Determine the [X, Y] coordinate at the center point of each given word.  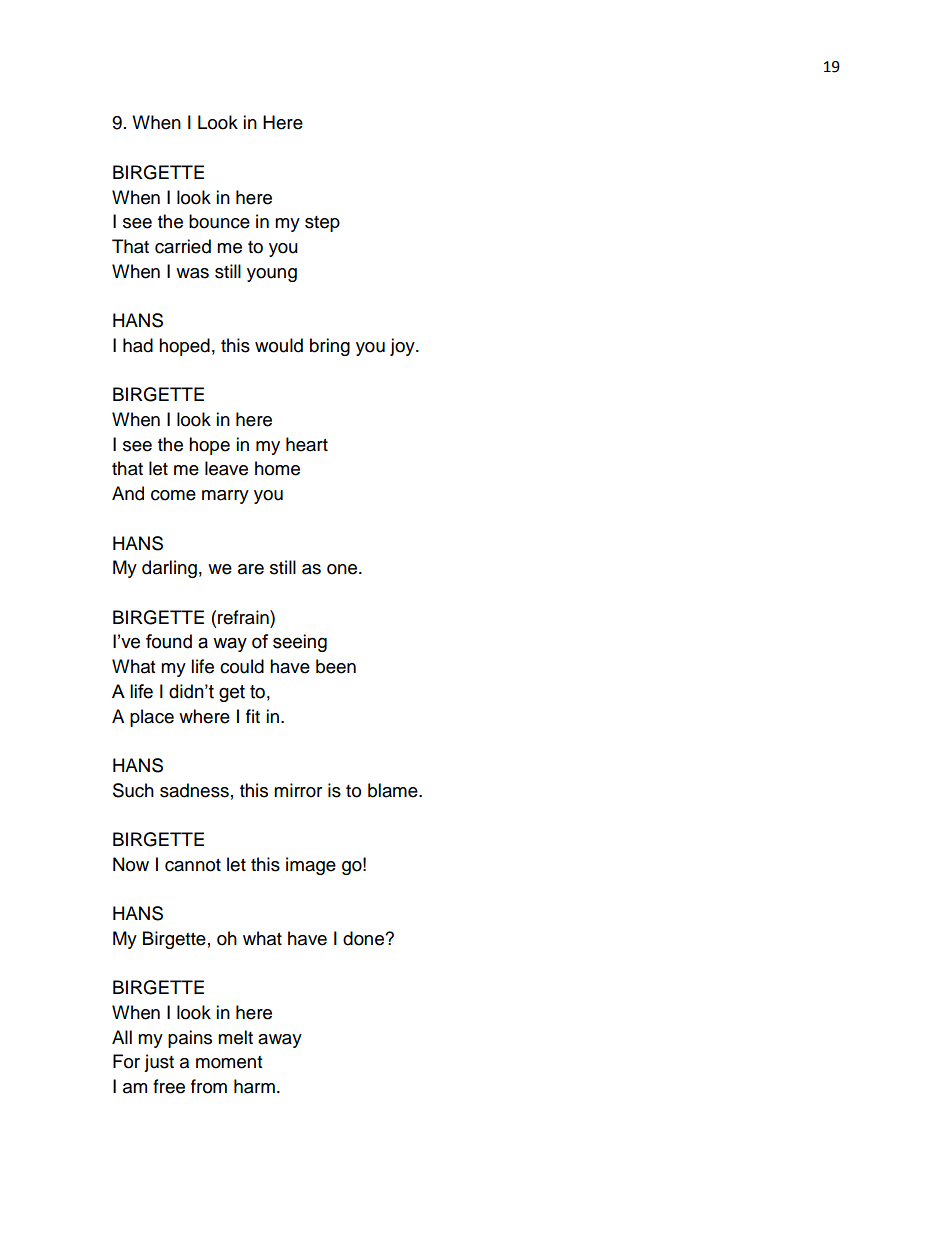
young [272, 275]
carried [183, 246]
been [336, 666]
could [242, 666]
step [322, 224]
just [159, 1063]
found [169, 641]
